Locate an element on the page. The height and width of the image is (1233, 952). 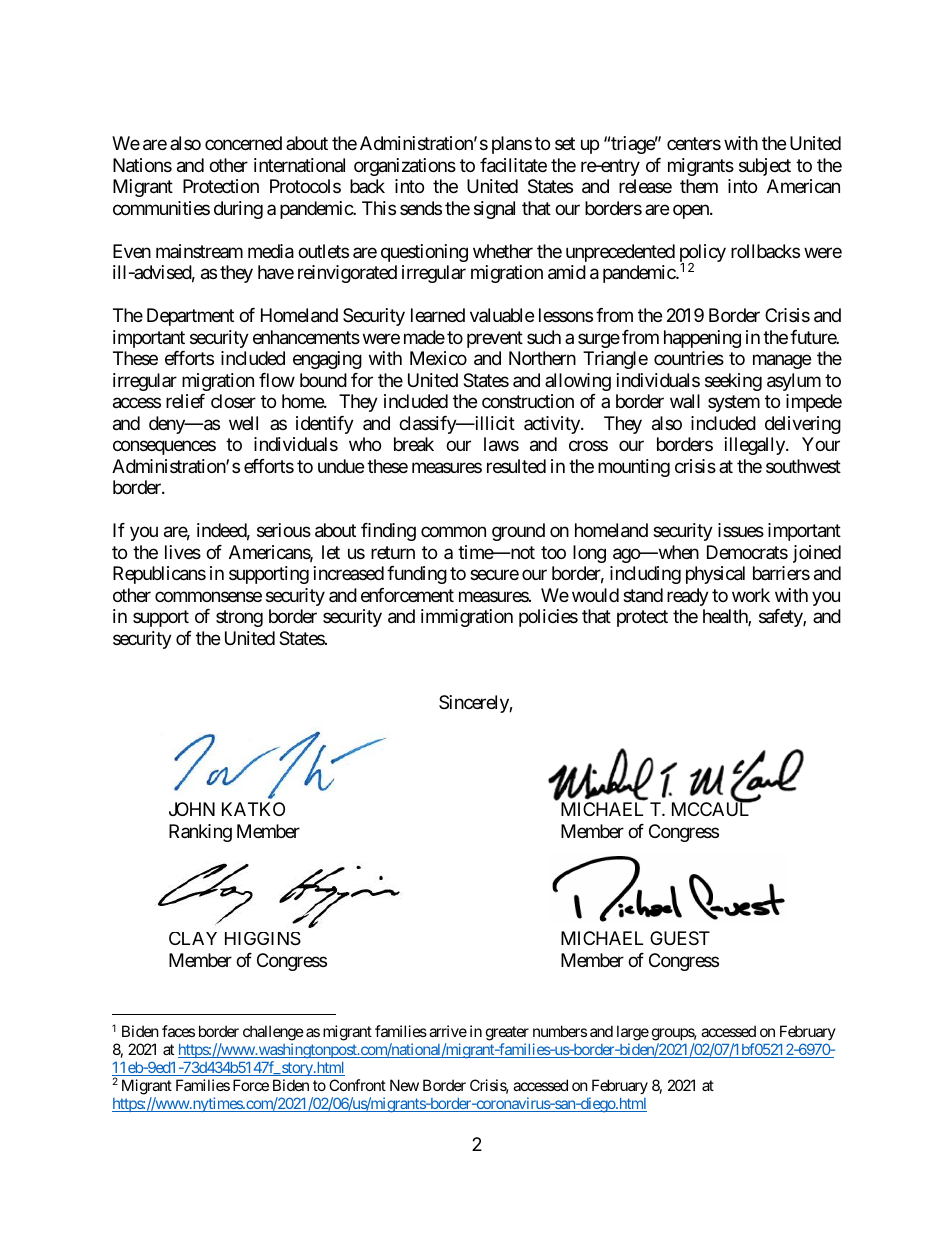
GUEST is located at coordinates (680, 938).
